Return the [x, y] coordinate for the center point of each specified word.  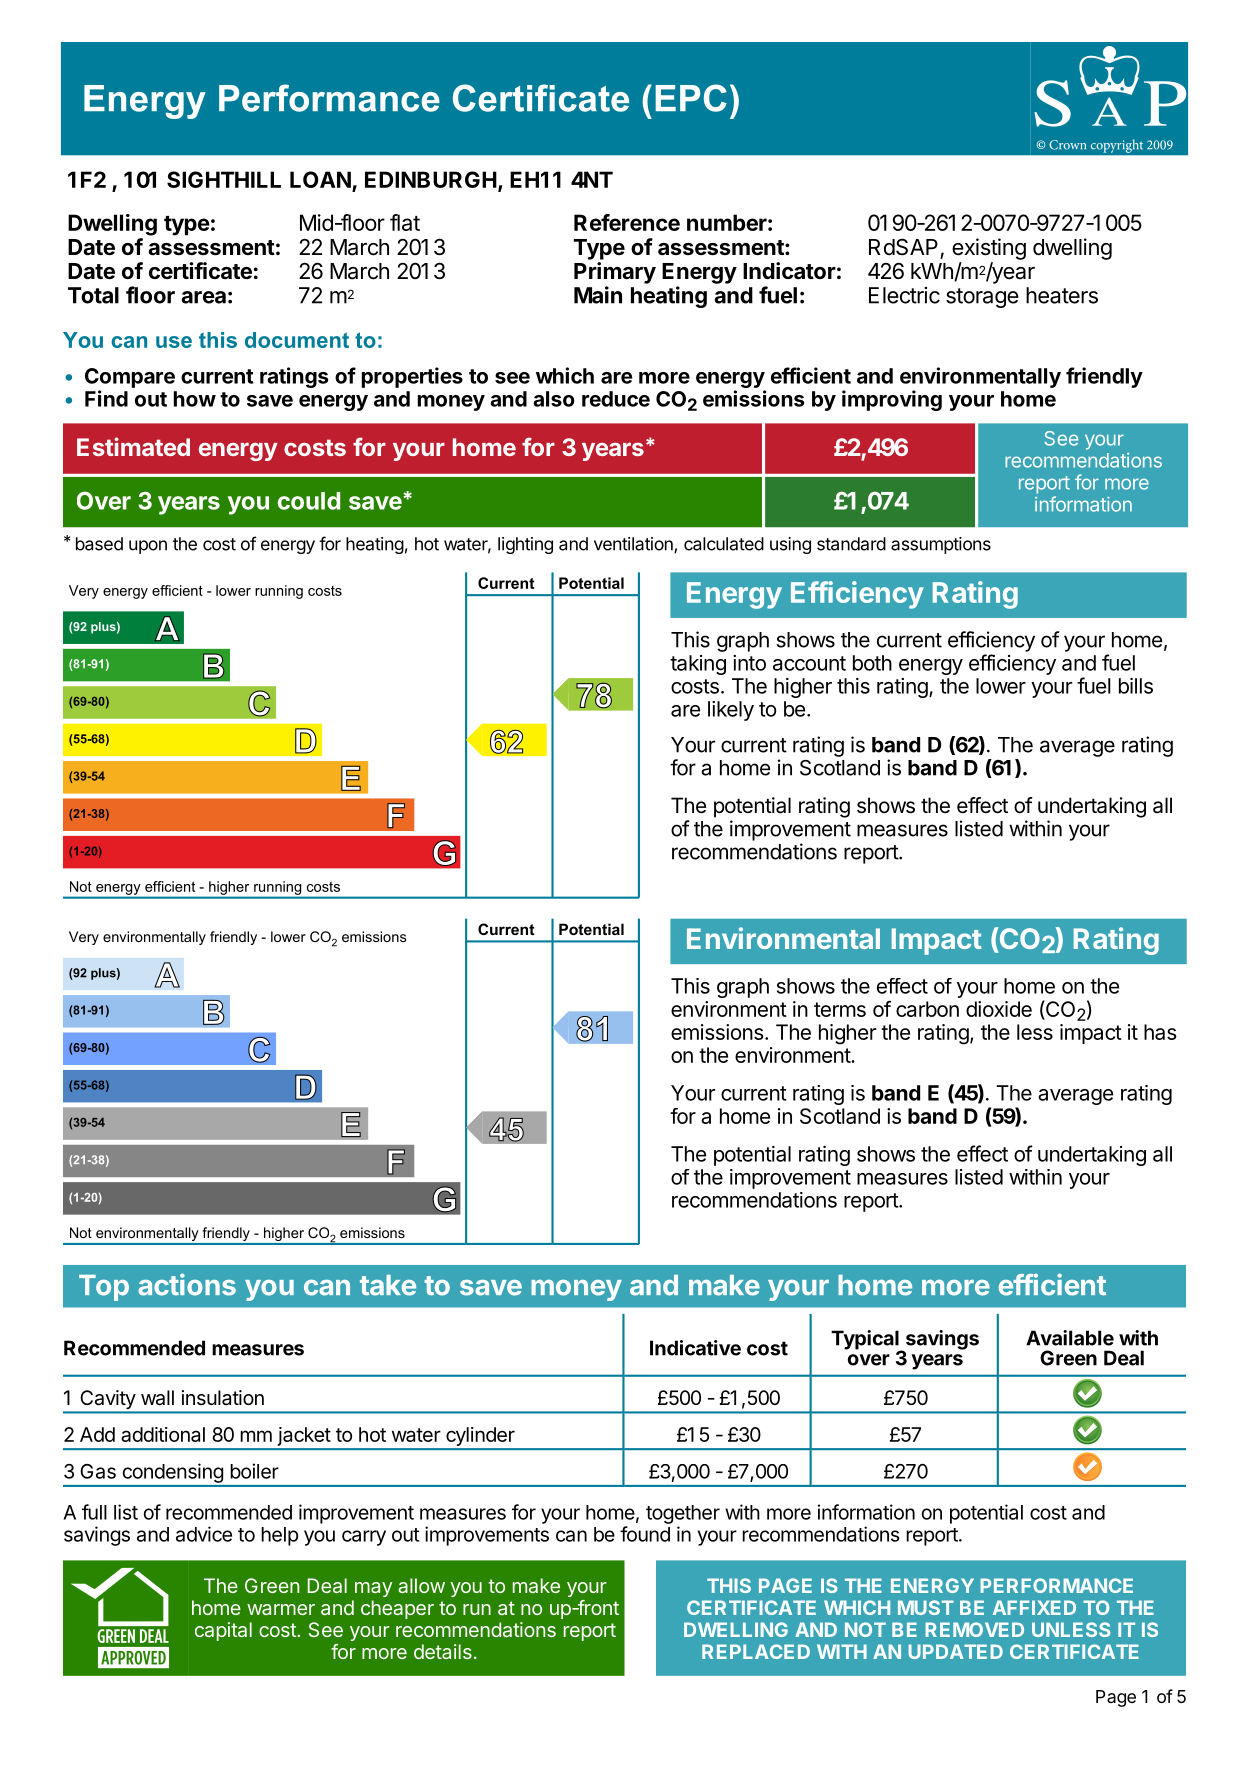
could [309, 501]
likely [731, 711]
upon [148, 547]
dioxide [999, 1009]
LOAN [320, 179]
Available [1070, 1338]
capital [223, 1631]
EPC [691, 98]
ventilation [634, 545]
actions [187, 1284]
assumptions [941, 545]
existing [989, 249]
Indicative [695, 1348]
